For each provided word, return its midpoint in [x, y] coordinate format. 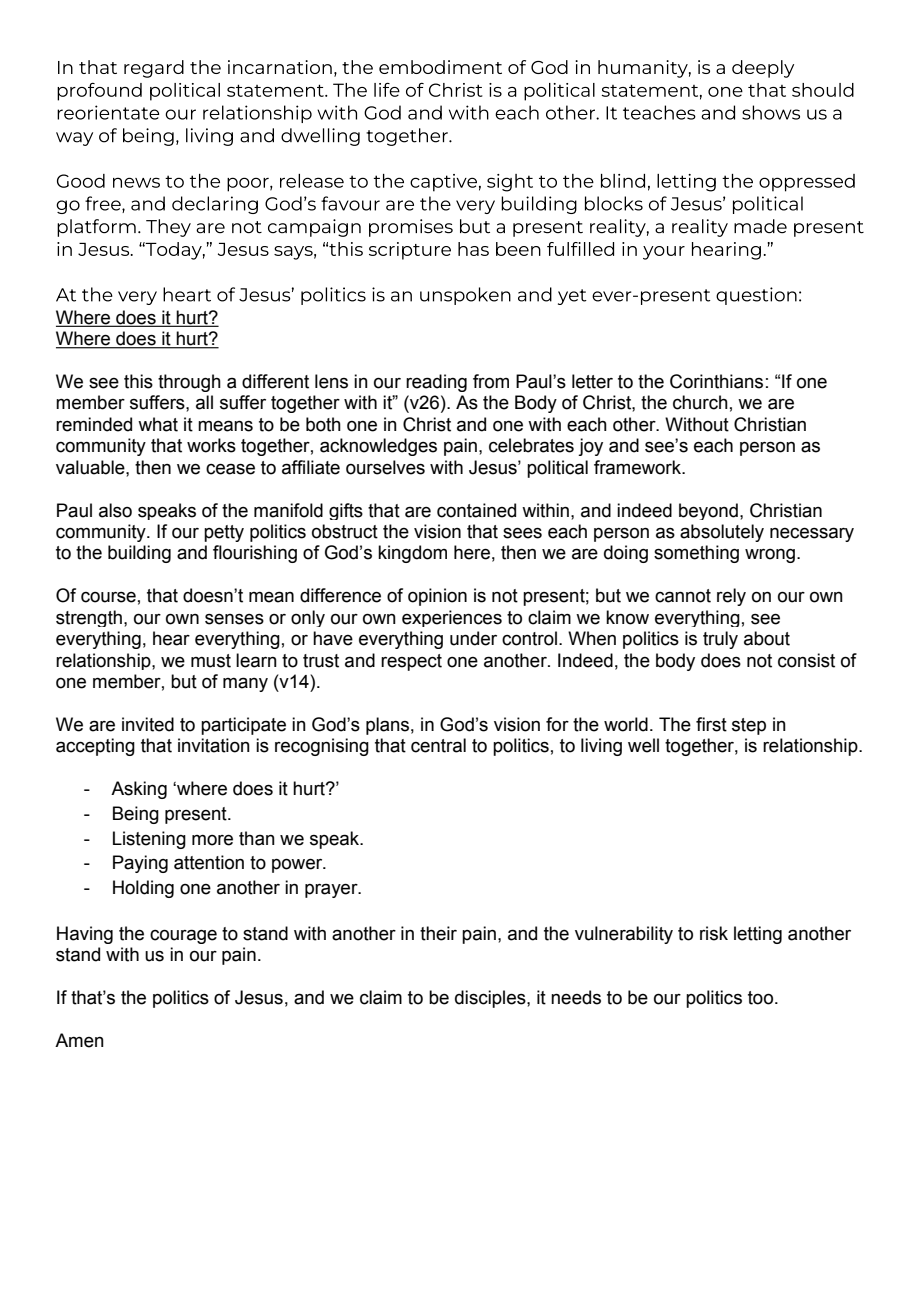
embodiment [440, 67]
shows [771, 112]
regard [154, 69]
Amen [79, 1040]
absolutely [722, 533]
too [760, 998]
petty [224, 533]
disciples [491, 999]
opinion [437, 597]
